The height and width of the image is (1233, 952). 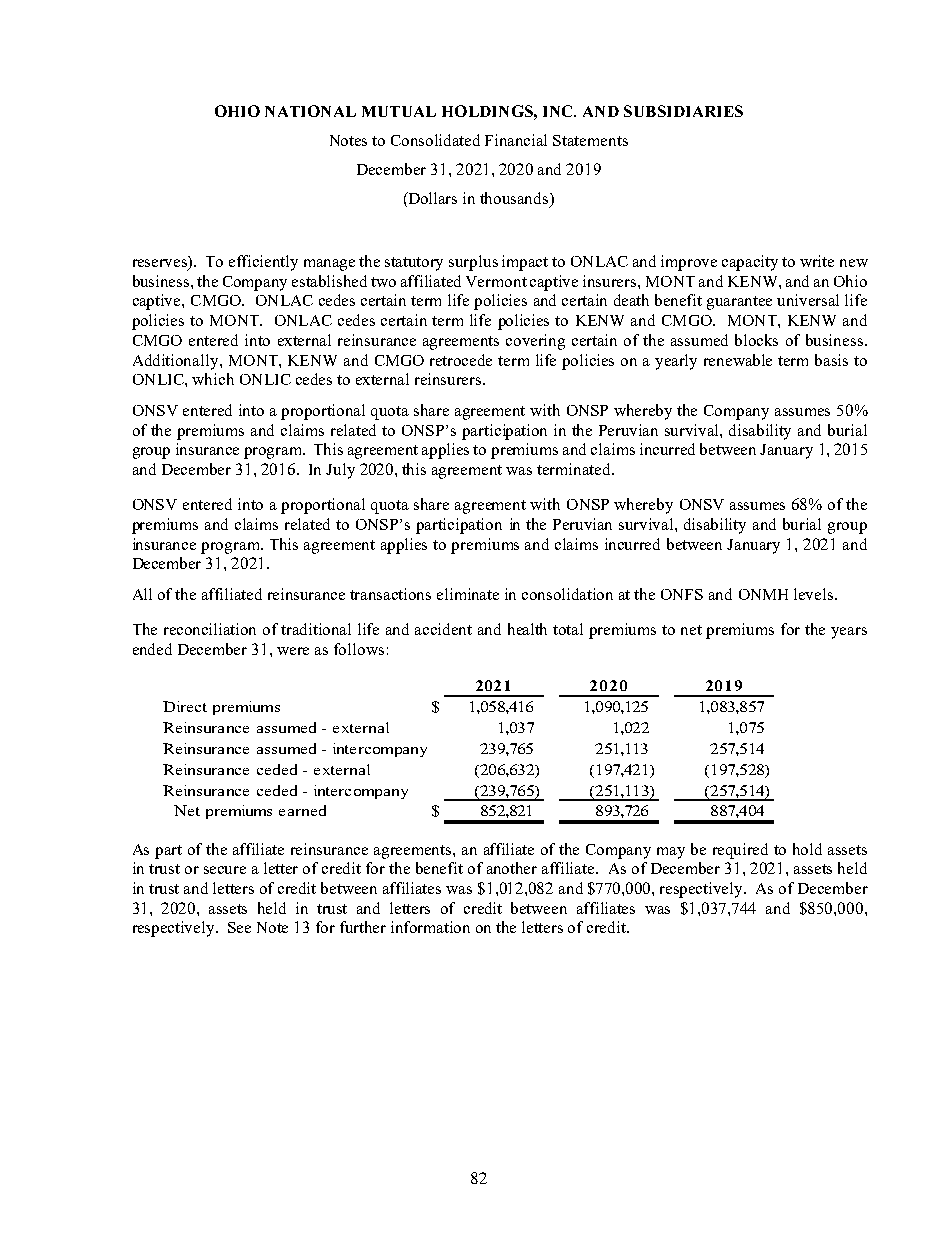 What do you see at coordinates (683, 111) in the image?
I see `SUBSIDIARIES` at bounding box center [683, 111].
